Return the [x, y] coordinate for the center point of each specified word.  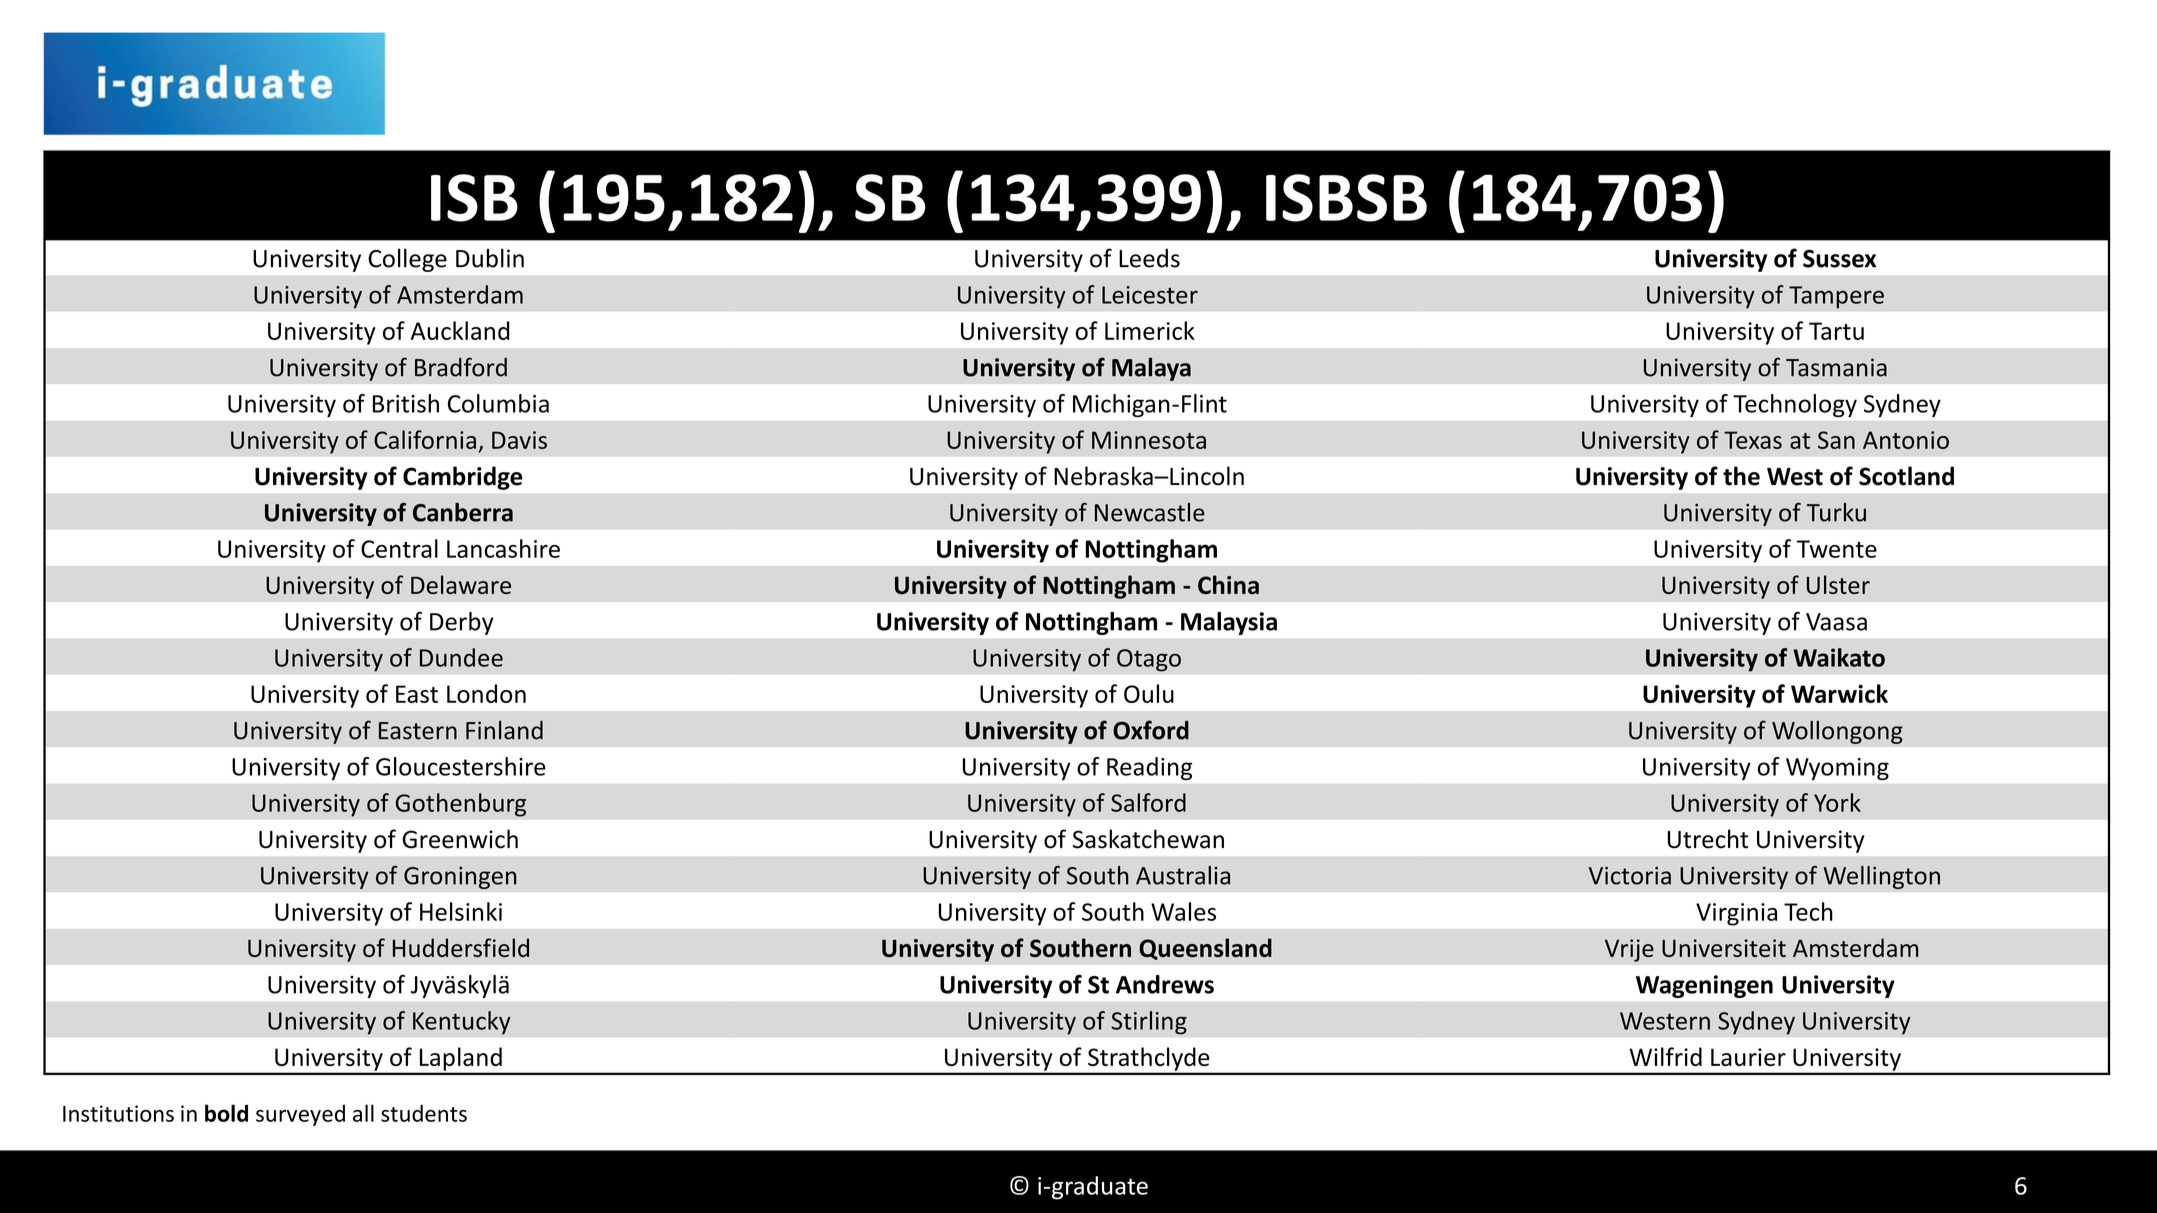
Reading [1149, 768]
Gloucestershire [461, 766]
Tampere [1836, 297]
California [425, 439]
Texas [1753, 440]
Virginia [1736, 914]
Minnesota [1149, 440]
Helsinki [461, 911]
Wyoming [1837, 769]
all [363, 1113]
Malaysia [1229, 623]
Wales [1183, 911]
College [407, 260]
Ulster [1838, 584]
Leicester [1150, 295]
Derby [462, 623]
